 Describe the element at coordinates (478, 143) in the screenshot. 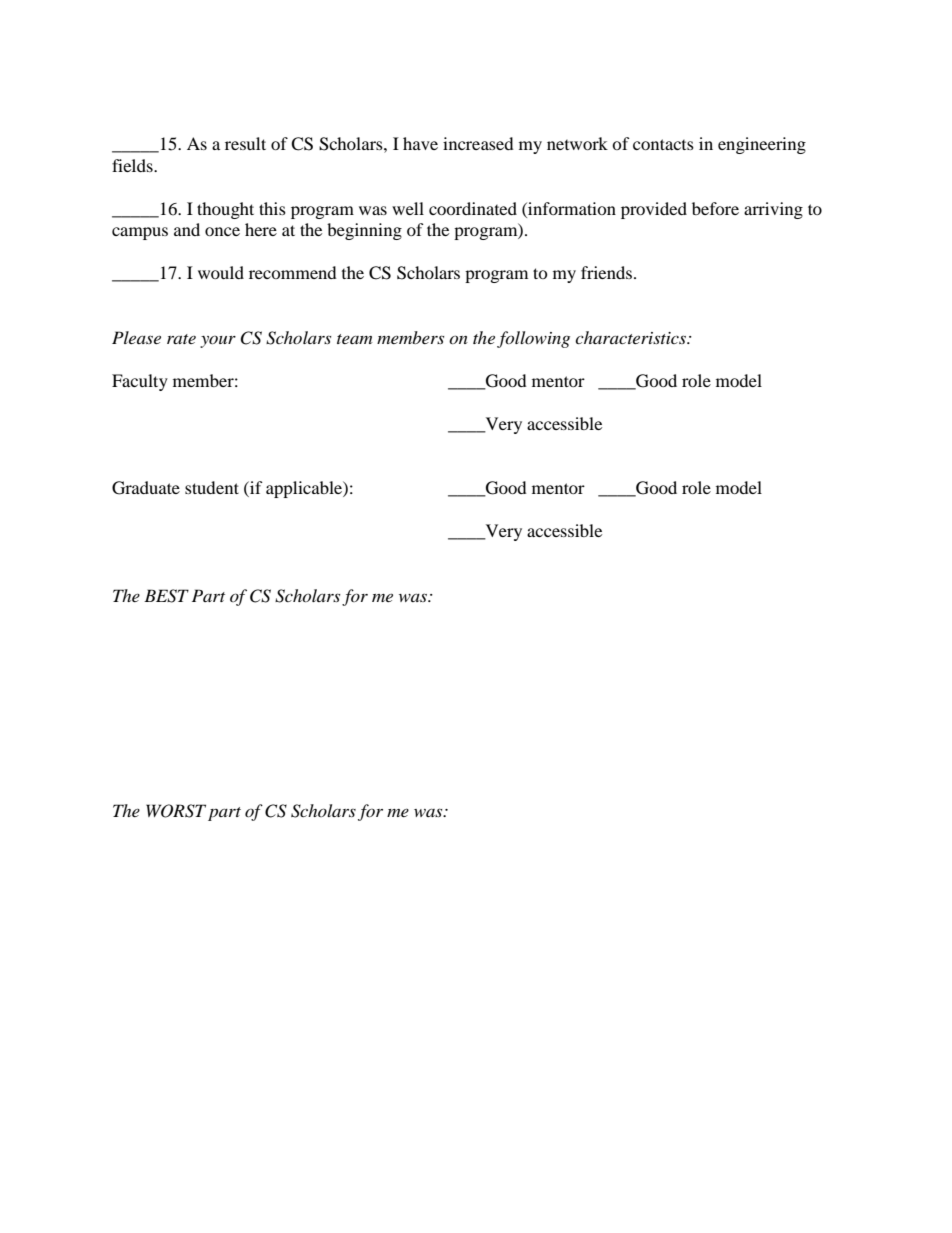

I see `increased` at that location.
